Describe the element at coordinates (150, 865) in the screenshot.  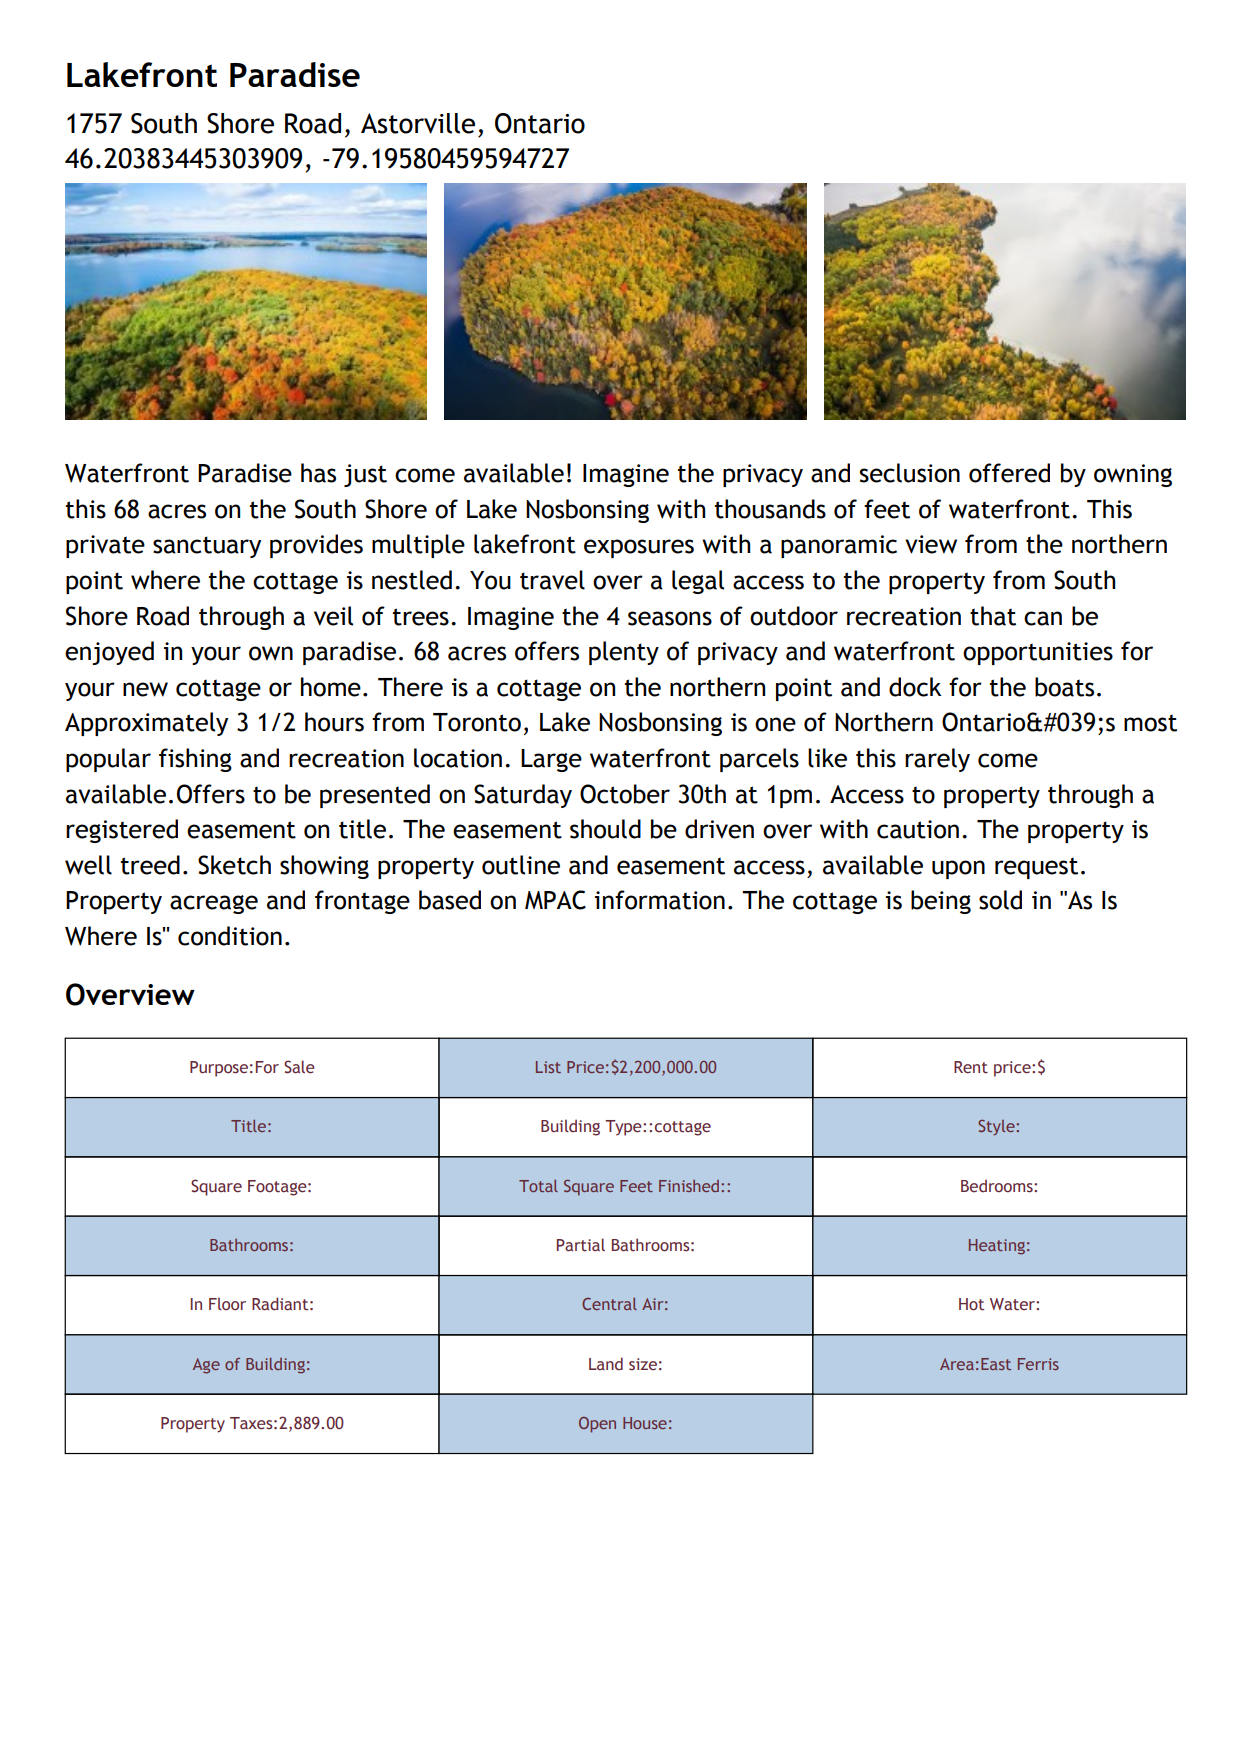
I see `treed` at that location.
